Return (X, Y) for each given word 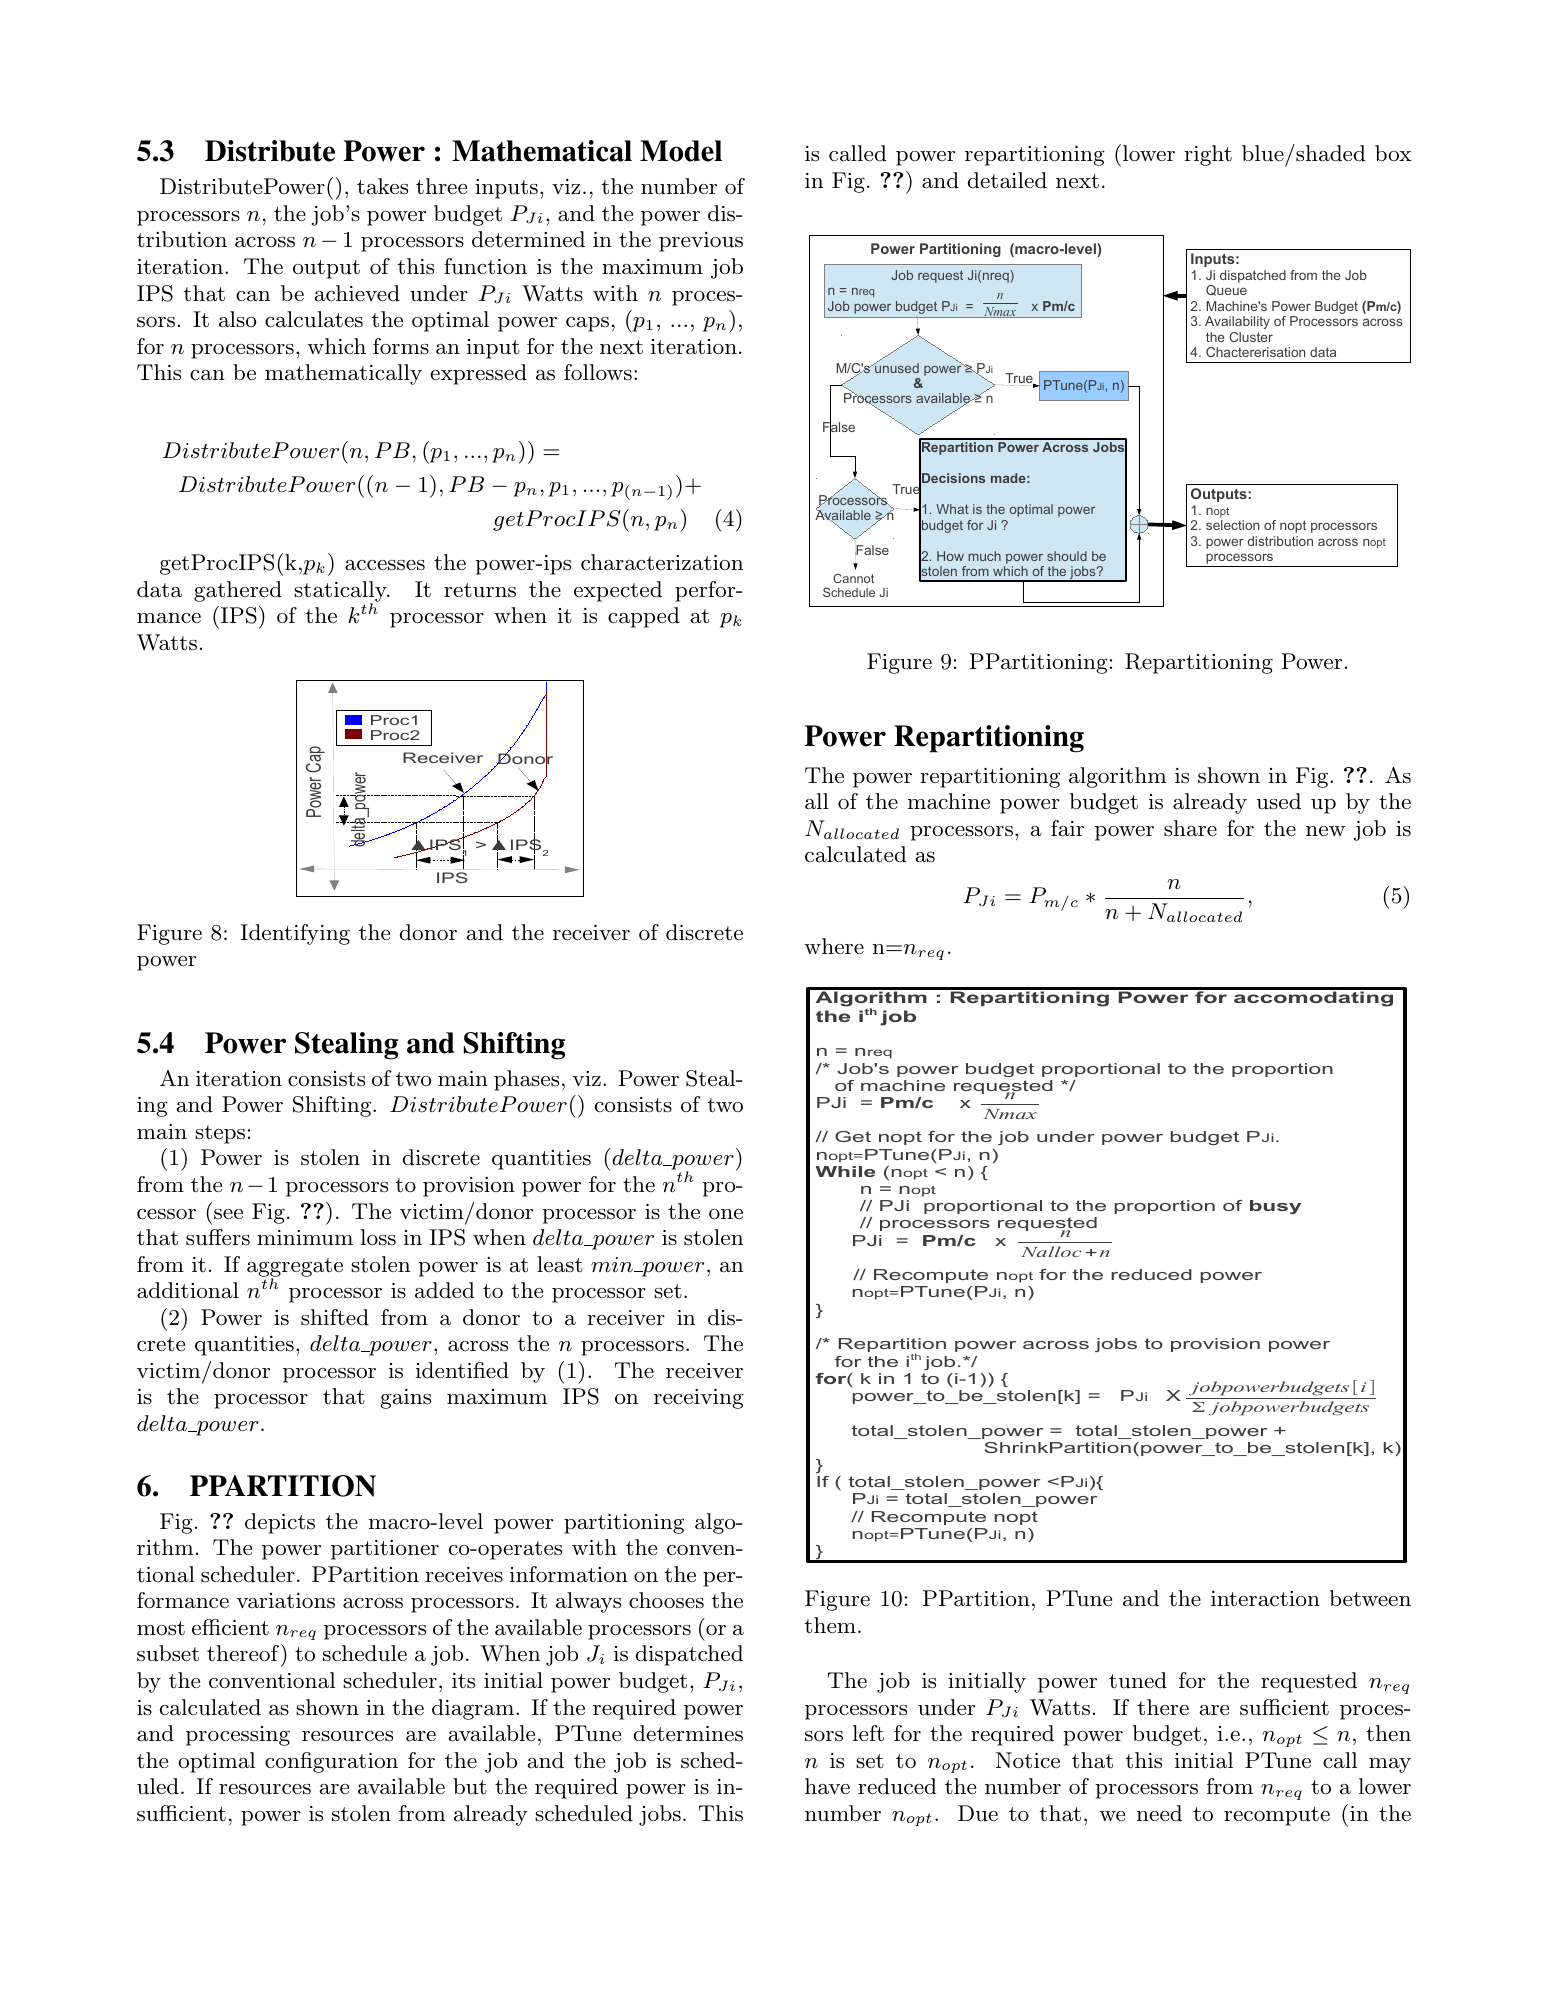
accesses (385, 565)
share (1190, 828)
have (827, 1786)
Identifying (295, 934)
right (1208, 155)
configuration (331, 1762)
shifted (335, 1317)
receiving (699, 1399)
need (1159, 1813)
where (834, 946)
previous (701, 242)
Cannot (853, 578)
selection (1232, 525)
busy (1275, 1207)
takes (382, 186)
